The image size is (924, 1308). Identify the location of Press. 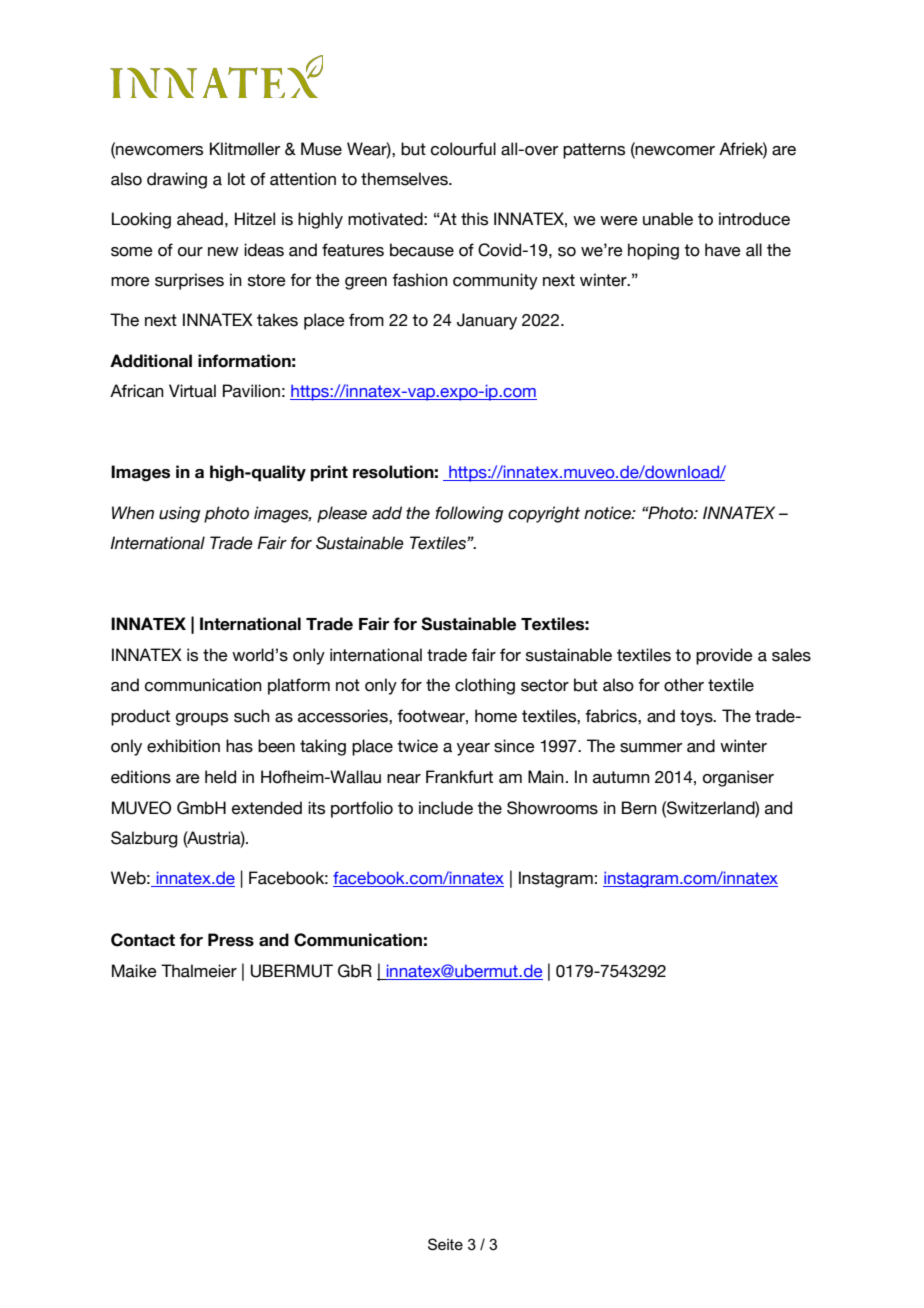
(231, 940).
